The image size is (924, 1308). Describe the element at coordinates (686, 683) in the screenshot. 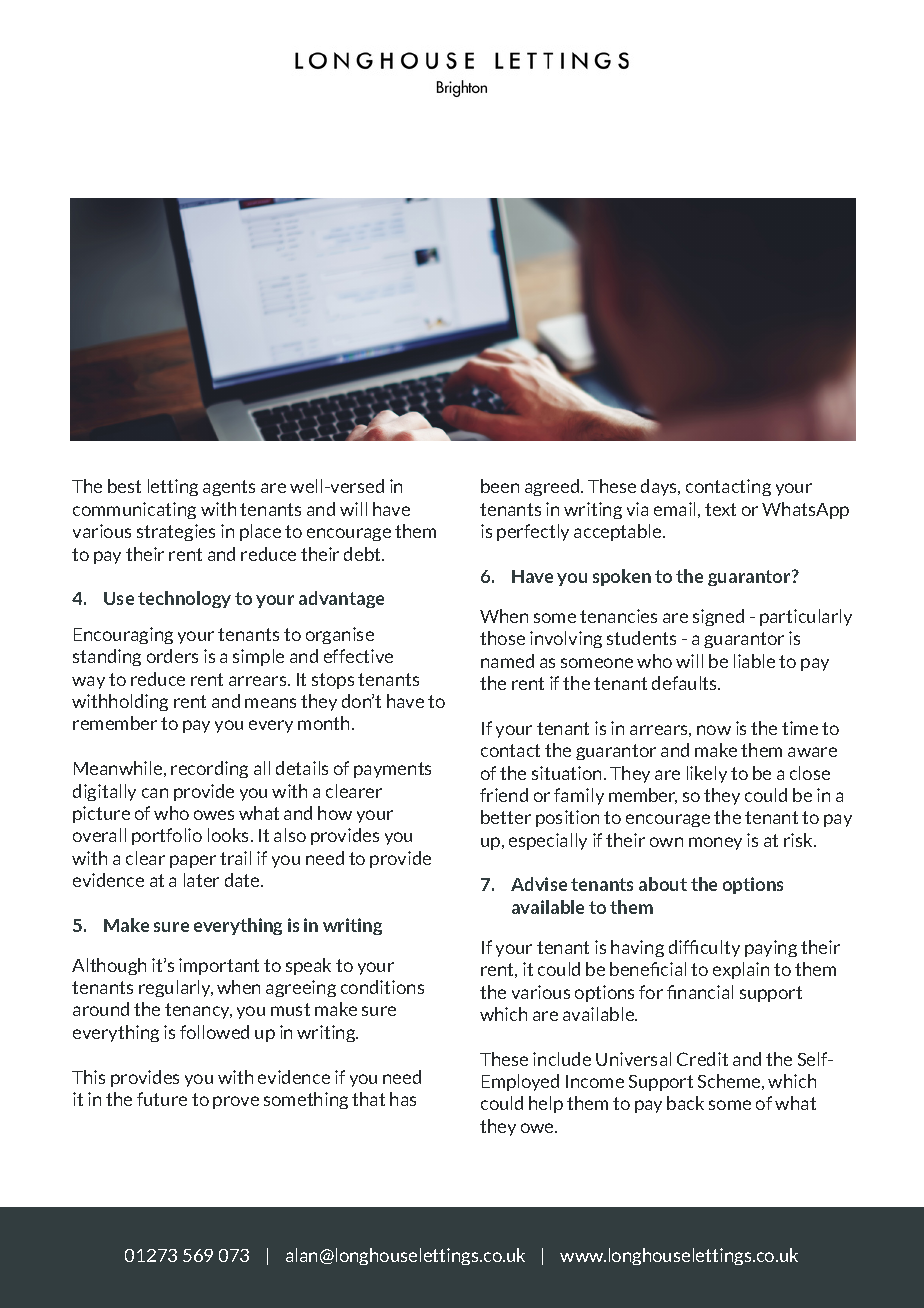

I see `defaults` at that location.
